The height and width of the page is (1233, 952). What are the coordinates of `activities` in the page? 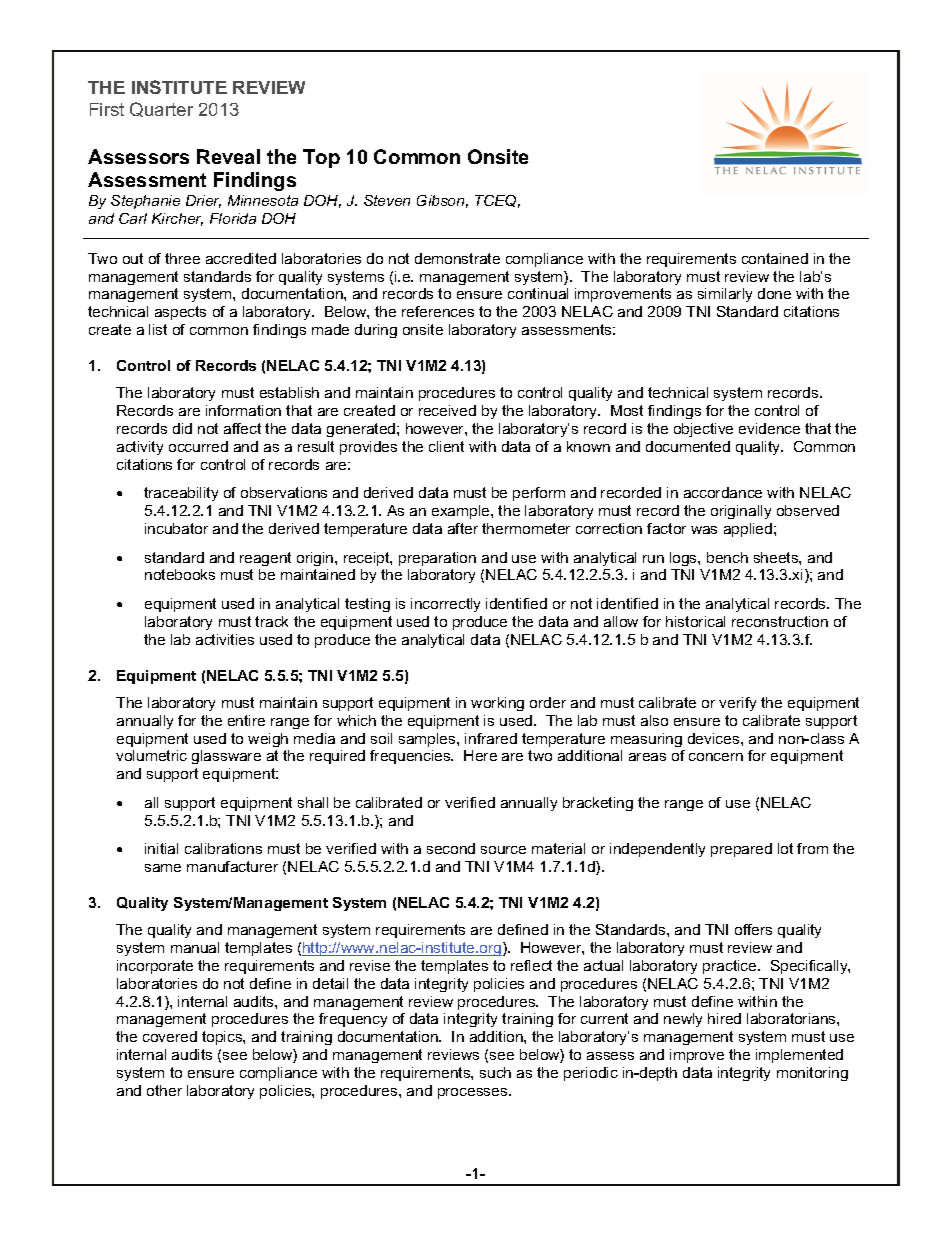 It's located at (225, 639).
